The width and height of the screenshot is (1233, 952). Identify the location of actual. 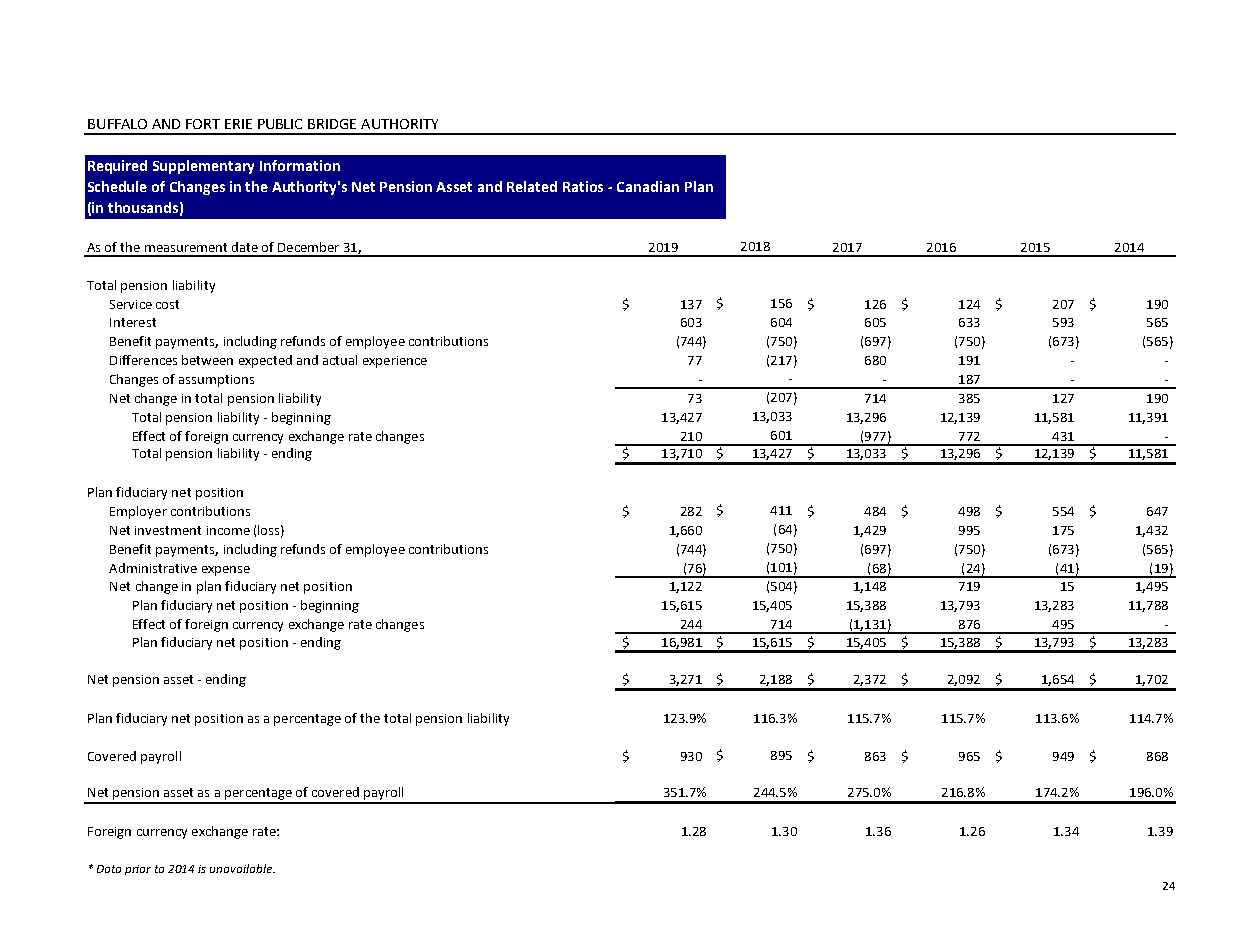
(340, 360).
